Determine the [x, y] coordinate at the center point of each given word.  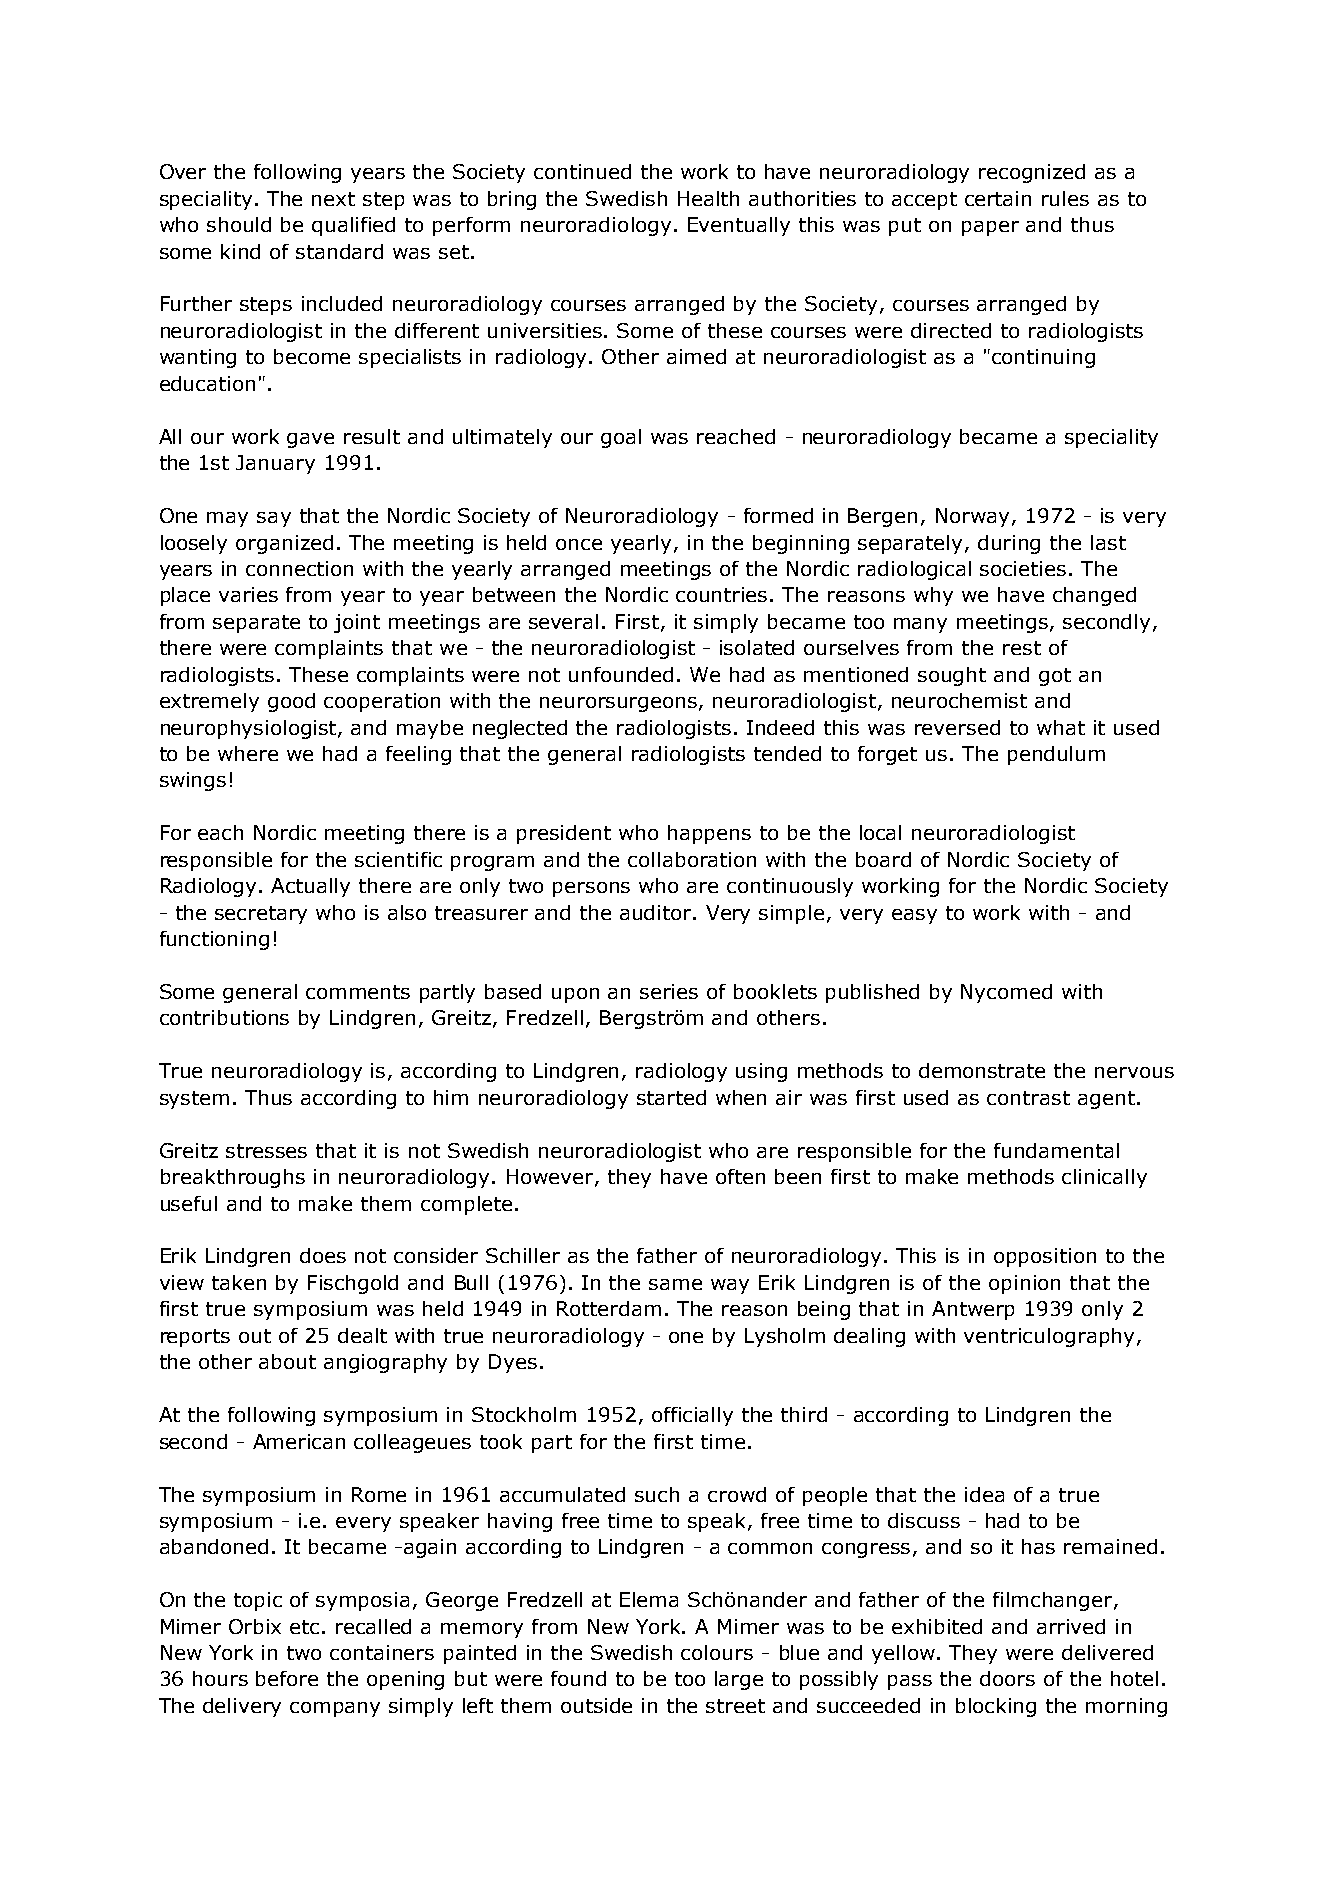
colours [717, 1652]
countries [721, 594]
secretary [261, 915]
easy [914, 916]
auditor [657, 912]
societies [1023, 568]
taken [239, 1282]
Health [708, 198]
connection [299, 568]
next [333, 199]
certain [998, 198]
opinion [1024, 1284]
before [287, 1678]
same [675, 1284]
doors [1007, 1678]
